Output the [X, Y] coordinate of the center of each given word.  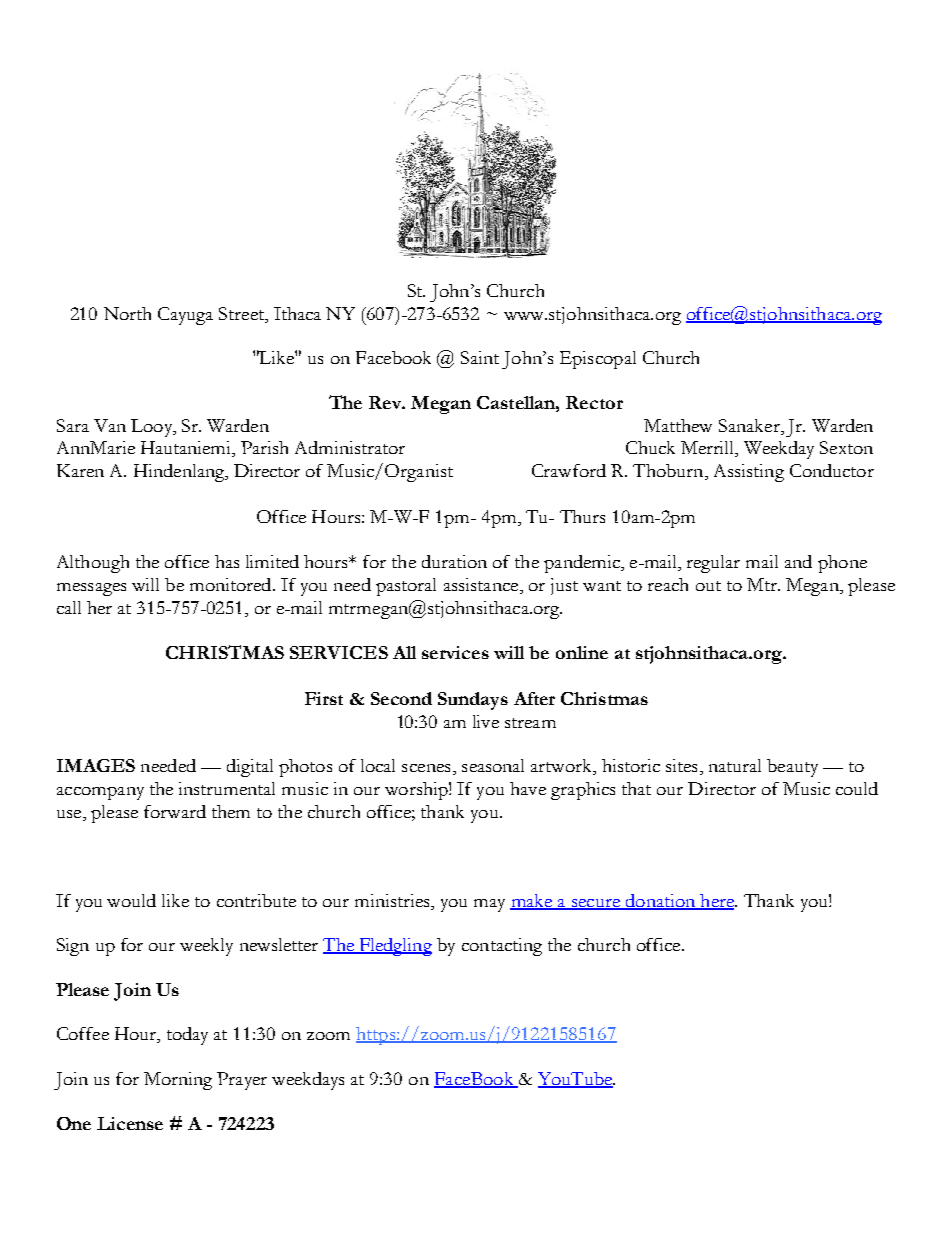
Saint [480, 357]
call [69, 607]
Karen [80, 470]
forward [175, 811]
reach [668, 584]
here [717, 902]
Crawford [569, 470]
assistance [482, 586]
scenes [426, 768]
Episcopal [598, 360]
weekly [206, 947]
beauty [792, 768]
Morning [178, 1081]
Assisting [749, 473]
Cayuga [185, 316]
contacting [502, 947]
